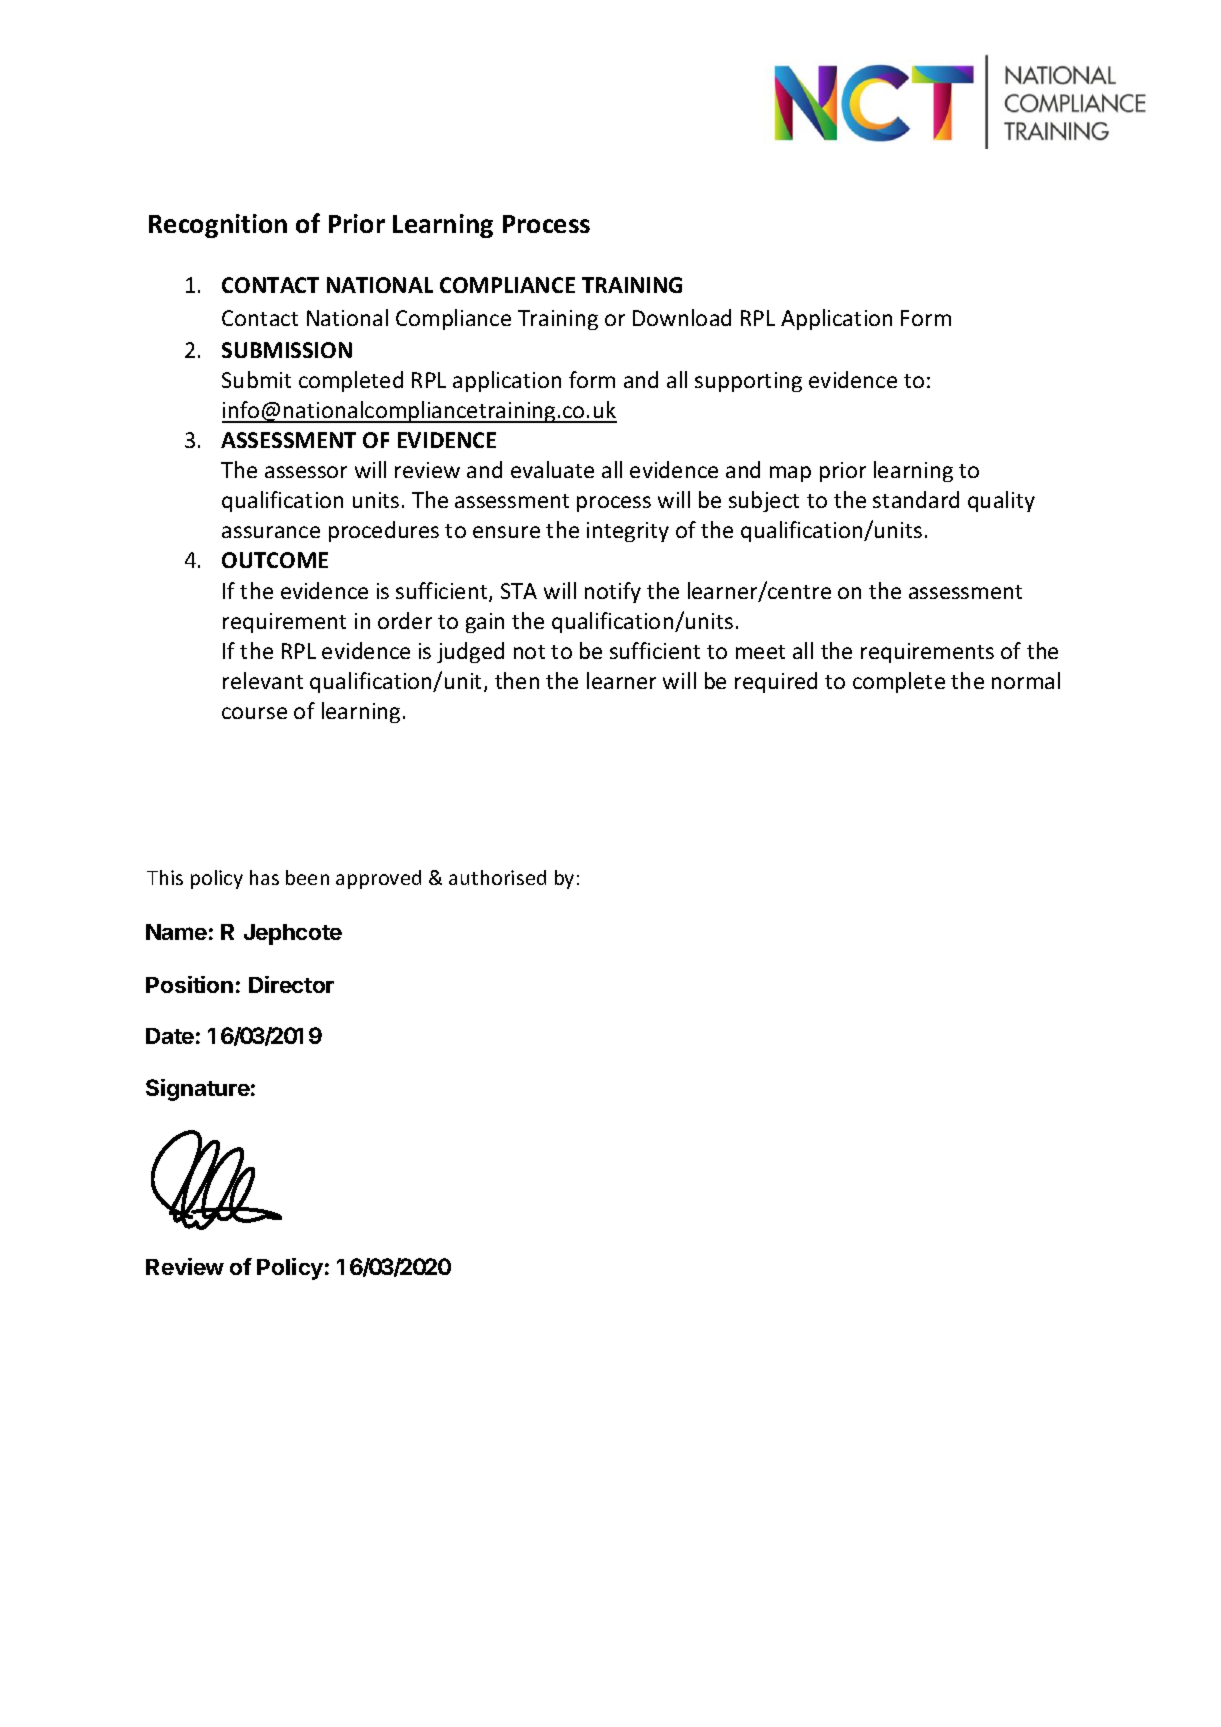 This page has height=1727, width=1221. What do you see at coordinates (271, 532) in the page?
I see `assurance` at bounding box center [271, 532].
